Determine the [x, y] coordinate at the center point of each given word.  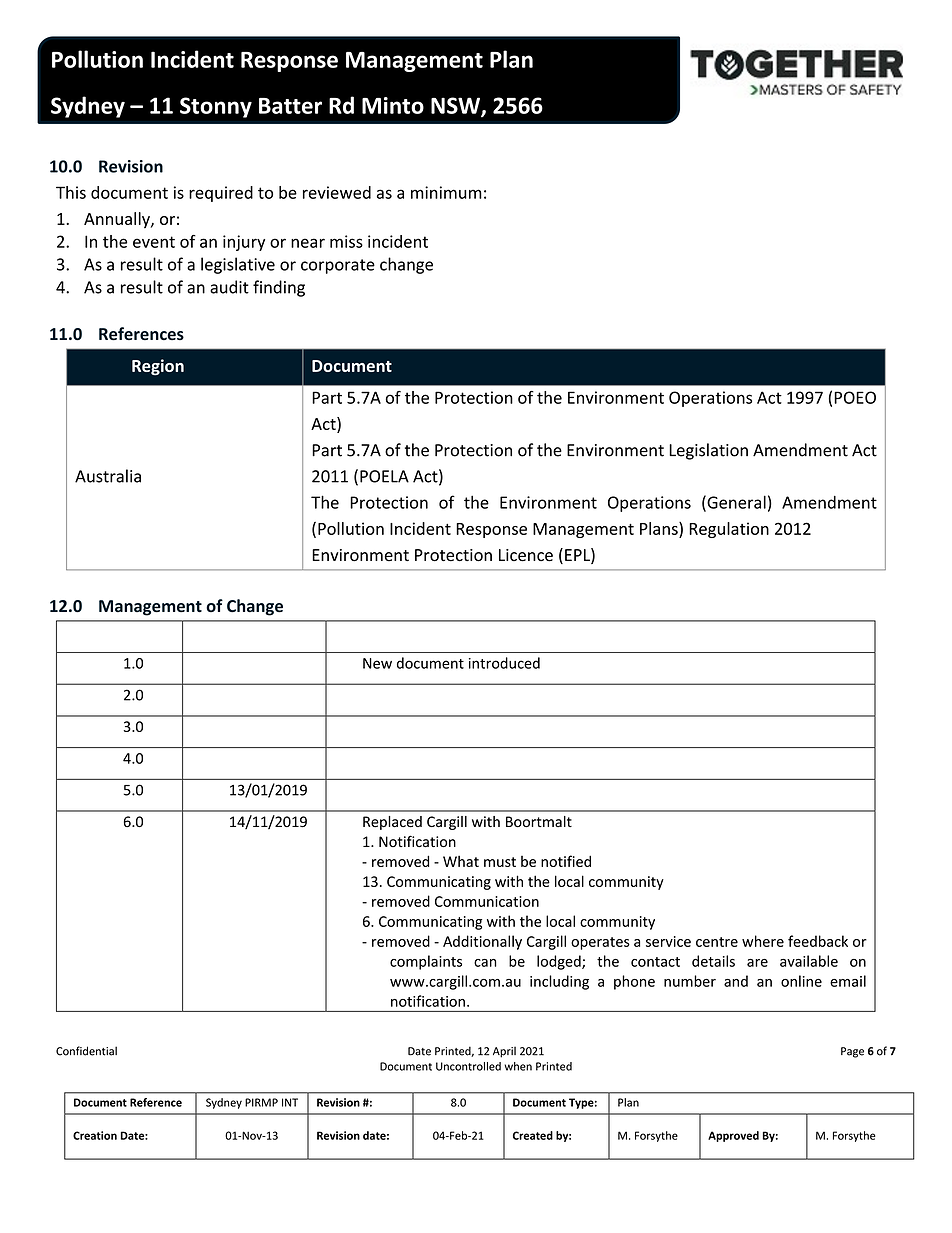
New [377, 663]
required [221, 194]
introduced [504, 663]
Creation [95, 1135]
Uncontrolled [468, 1066]
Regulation [729, 530]
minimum [446, 192]
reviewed [337, 192]
